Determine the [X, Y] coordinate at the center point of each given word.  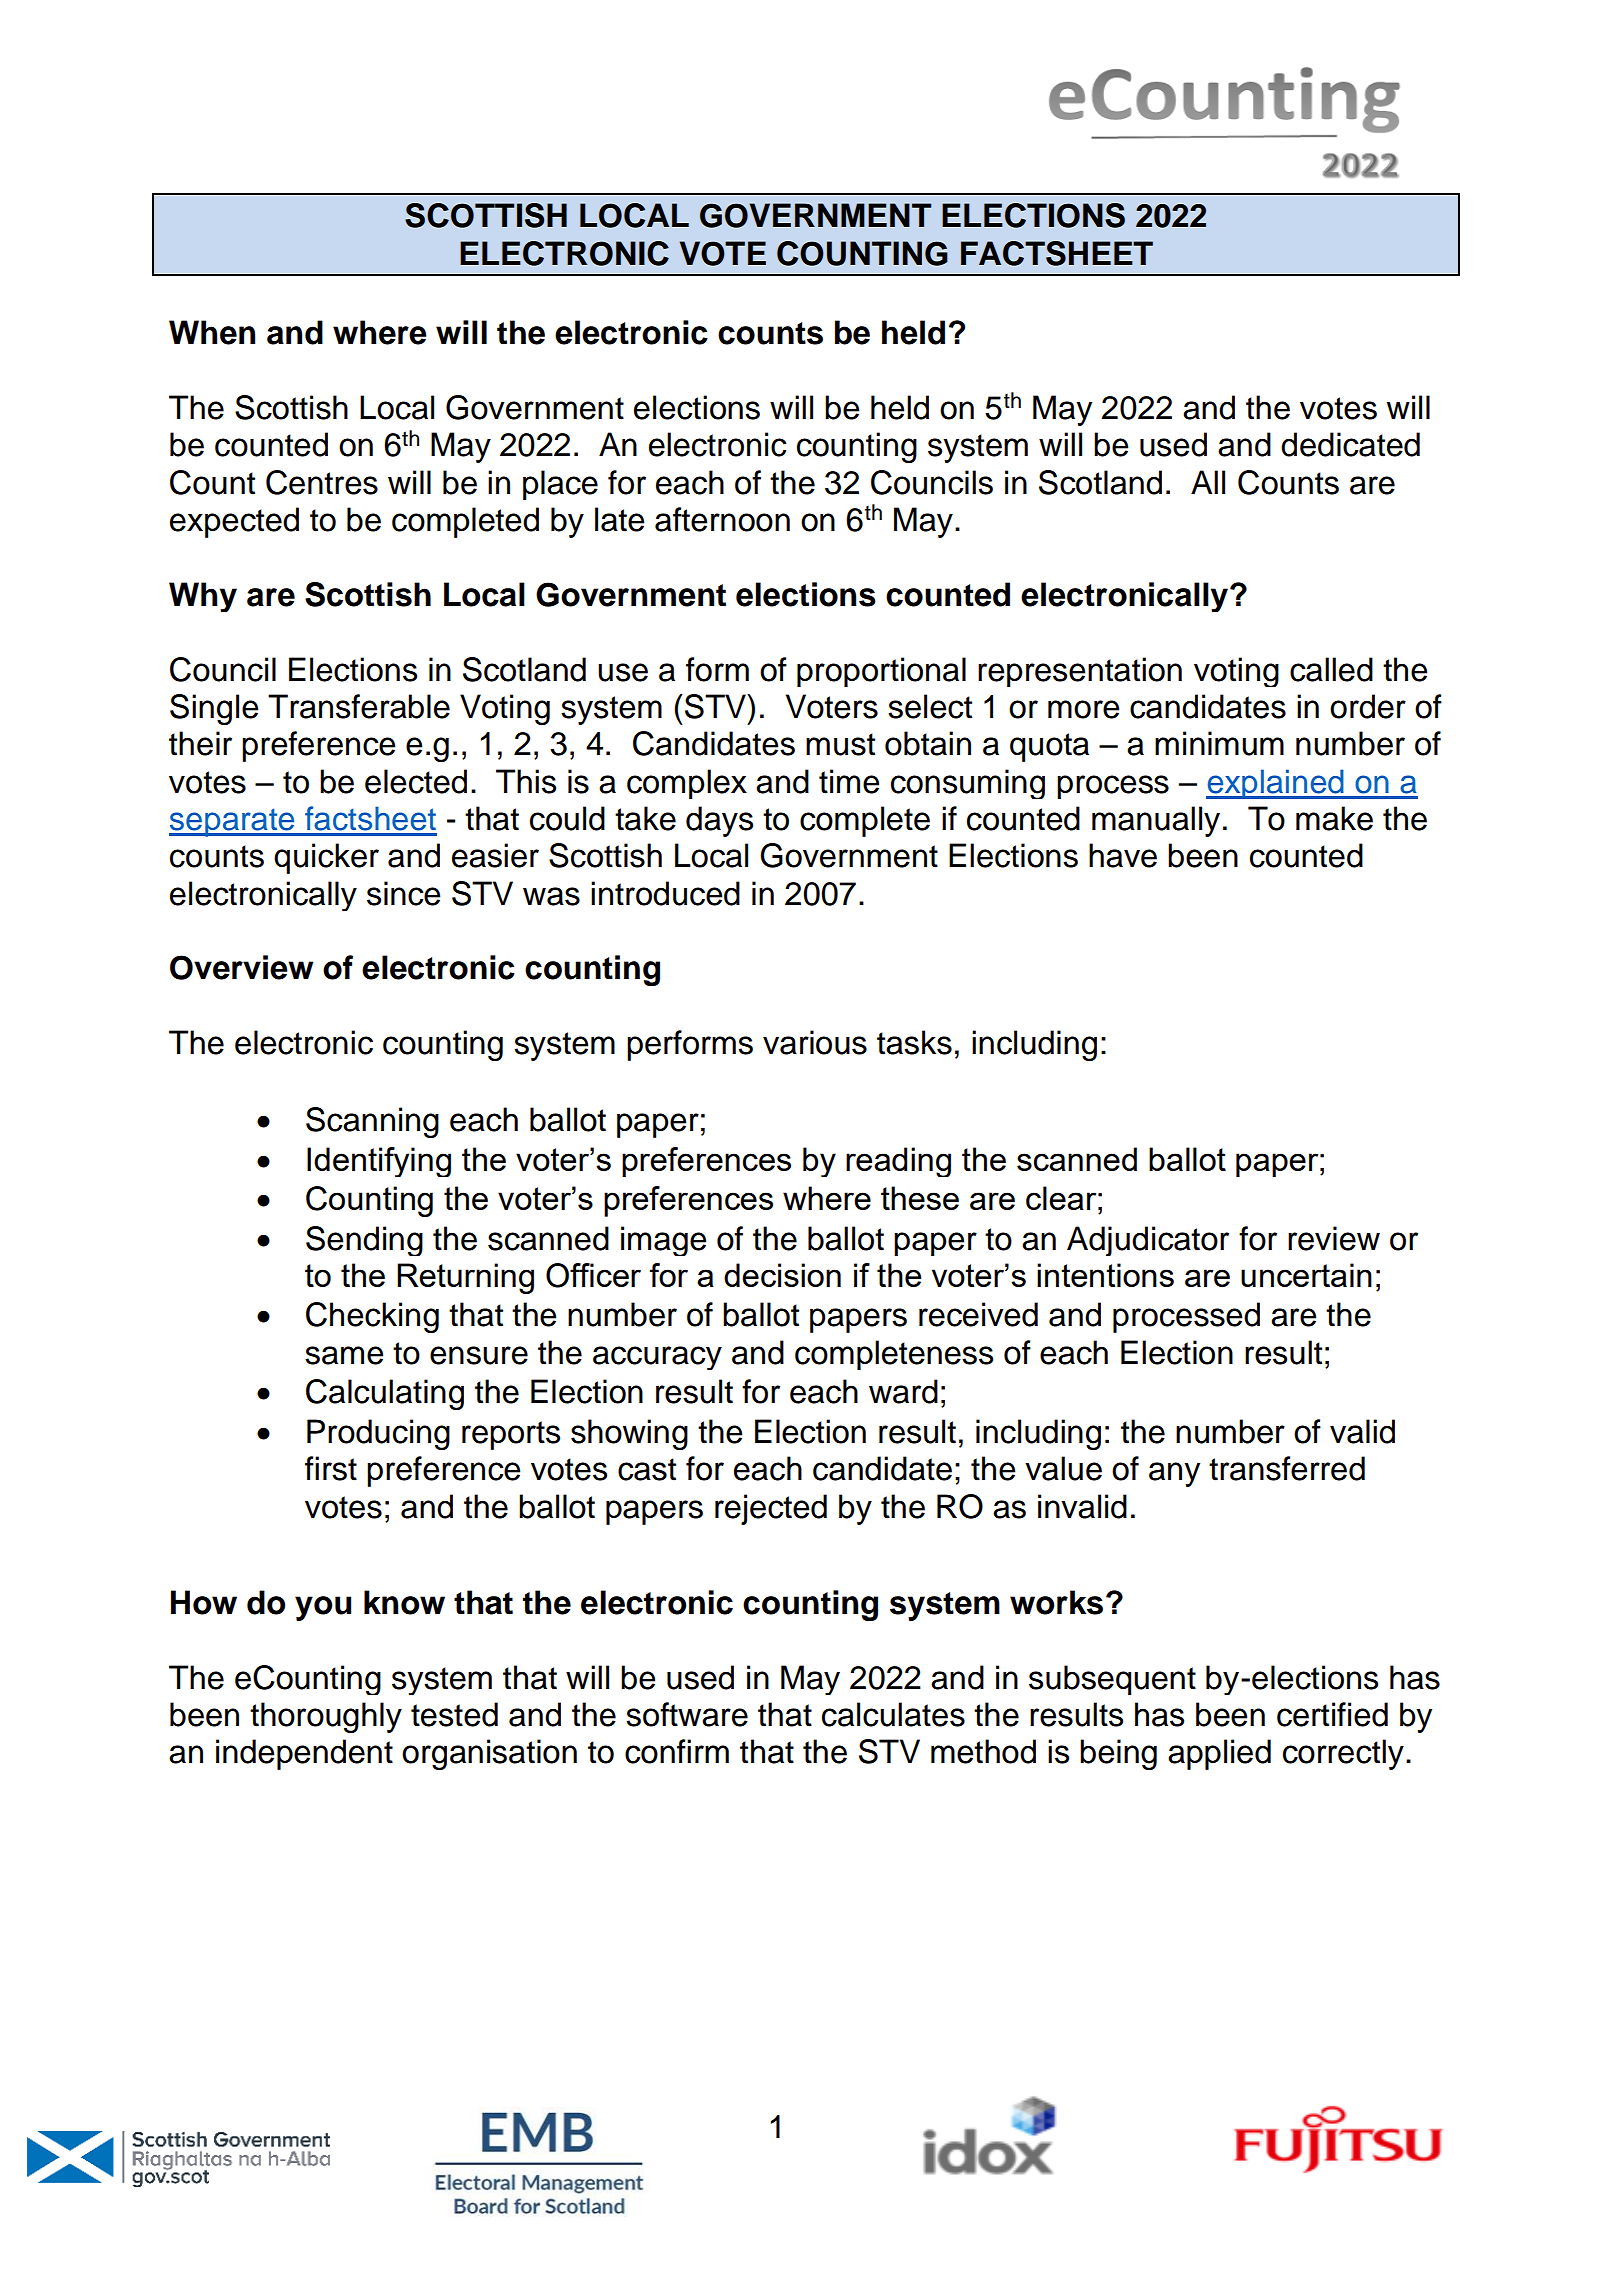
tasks [914, 1042]
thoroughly [326, 1717]
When [212, 332]
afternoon [722, 519]
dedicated [1350, 444]
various [815, 1042]
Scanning [372, 1122]
